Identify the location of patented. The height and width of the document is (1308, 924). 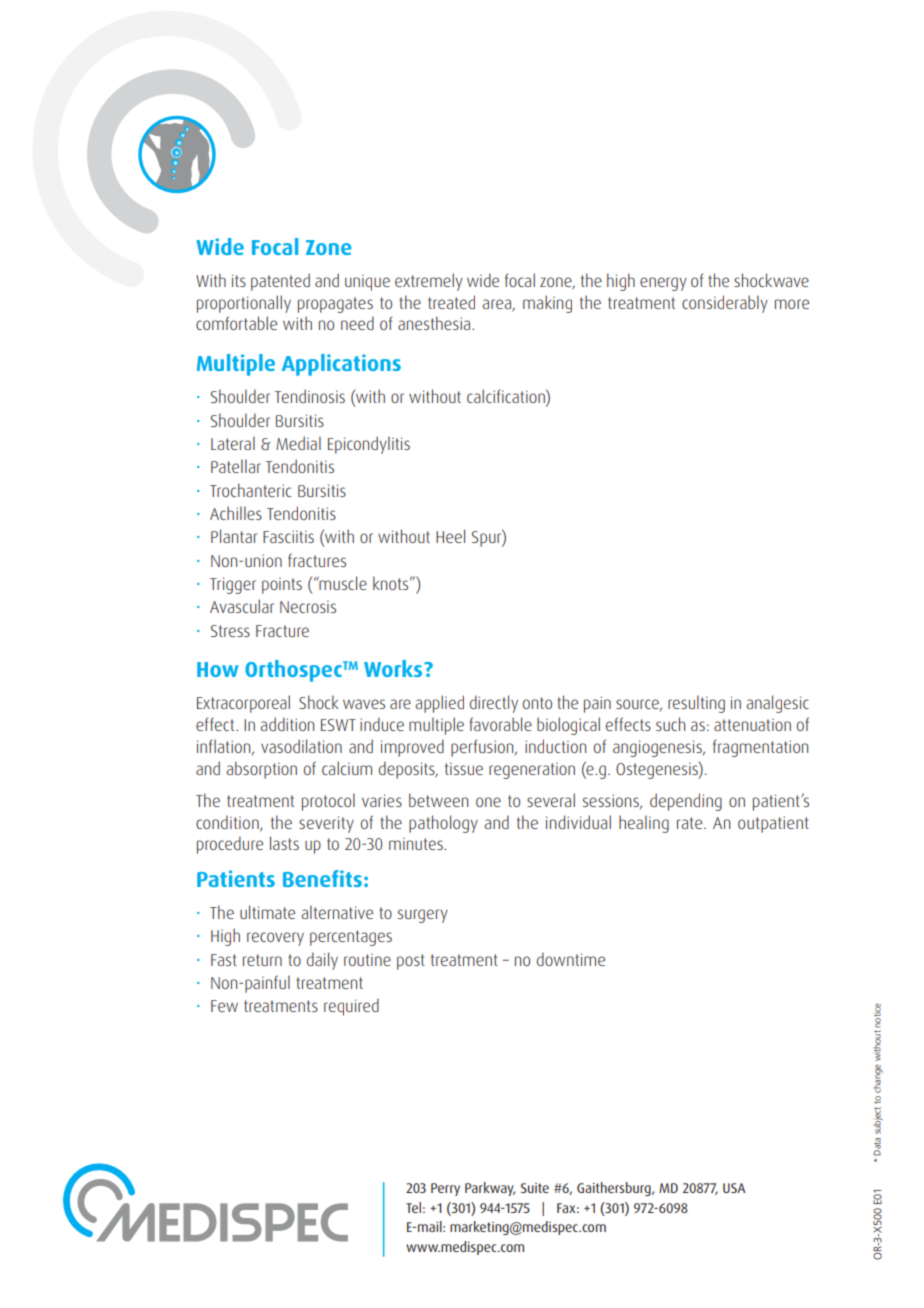
(280, 282).
